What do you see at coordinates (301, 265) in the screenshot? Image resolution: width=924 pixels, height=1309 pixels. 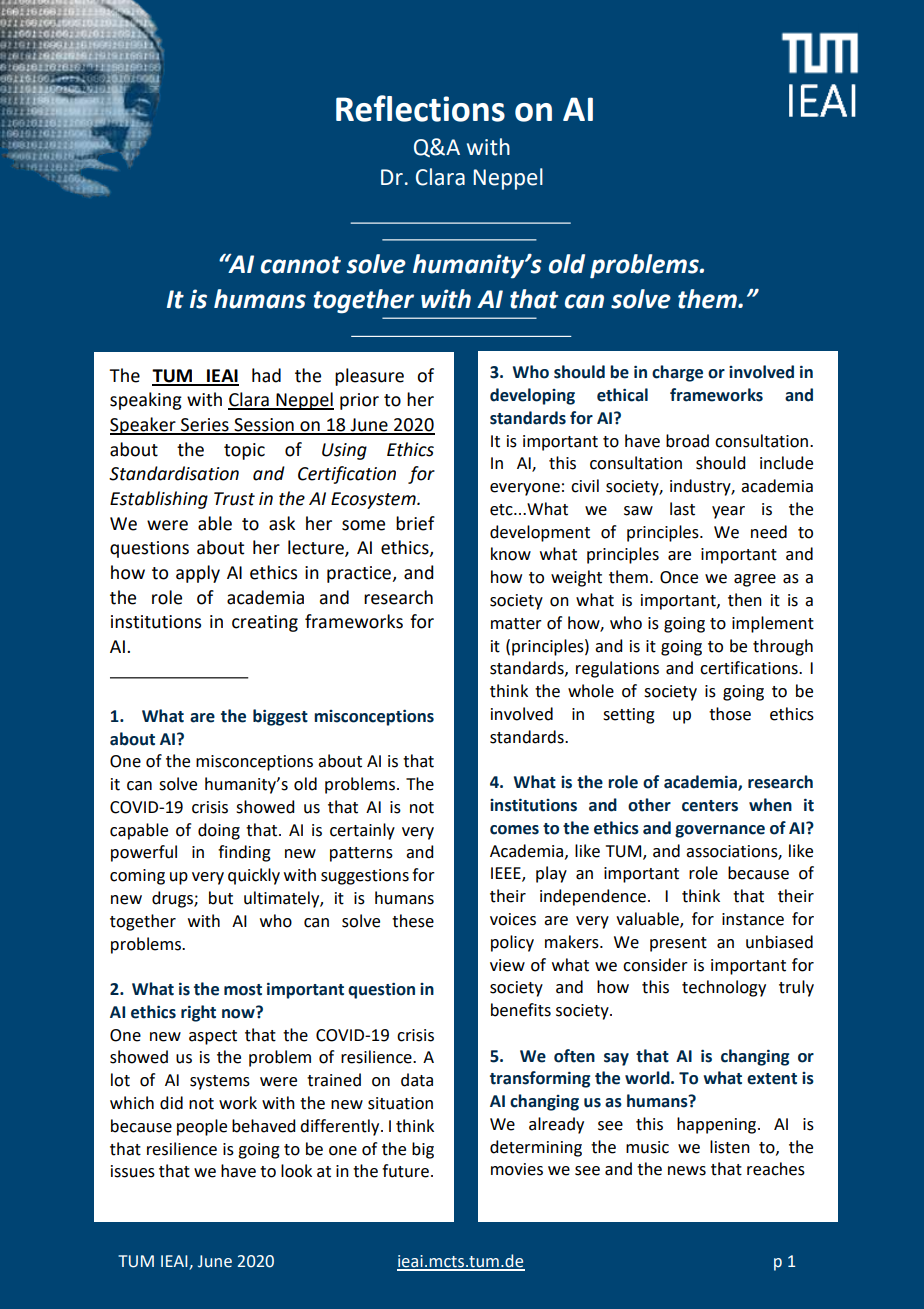 I see `cannot` at bounding box center [301, 265].
